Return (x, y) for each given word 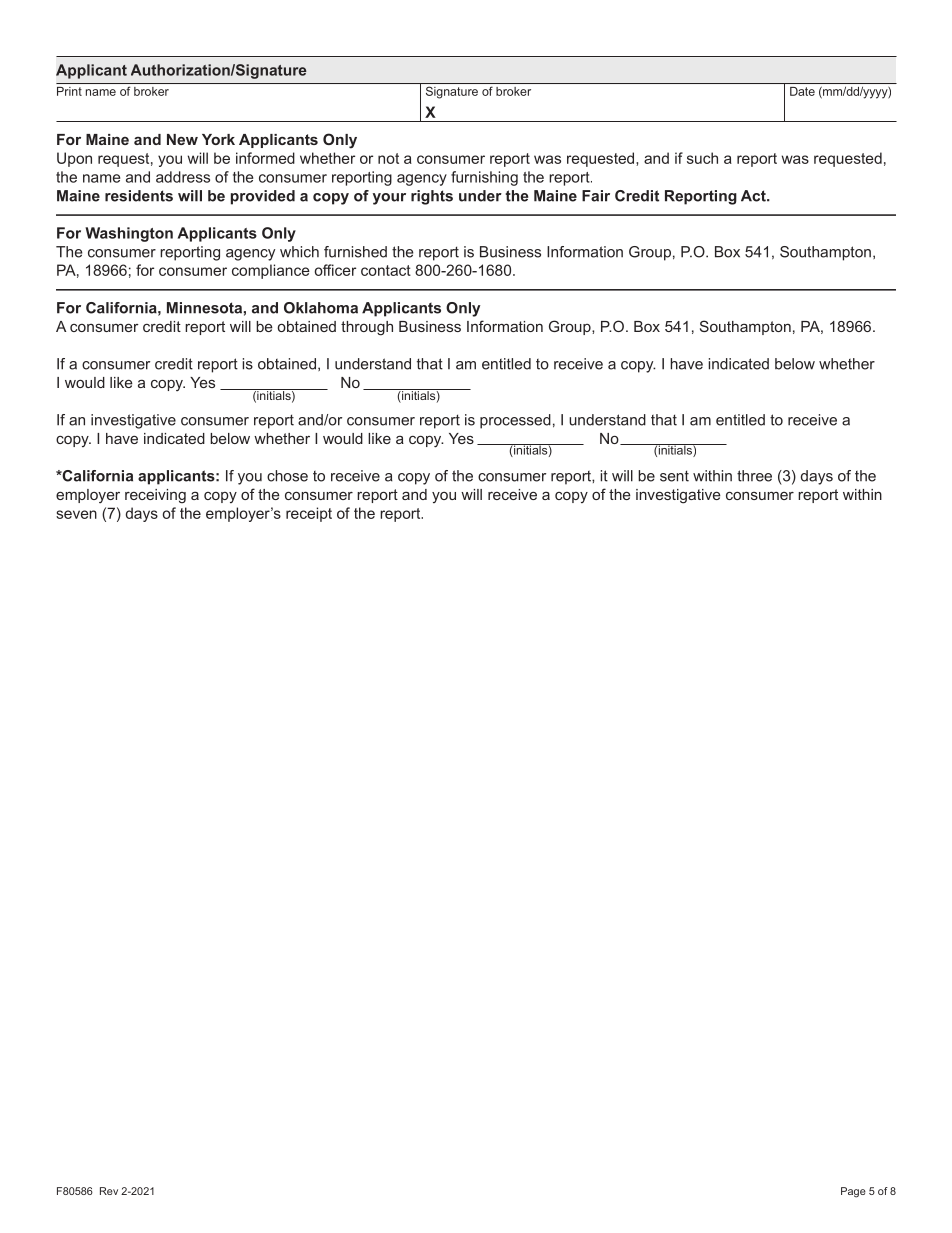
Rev (109, 1191)
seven (76, 514)
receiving (155, 496)
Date (802, 91)
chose (287, 476)
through (367, 328)
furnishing (484, 178)
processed (515, 421)
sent (674, 476)
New (182, 139)
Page (853, 1192)
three (754, 476)
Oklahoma (321, 308)
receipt (309, 514)
